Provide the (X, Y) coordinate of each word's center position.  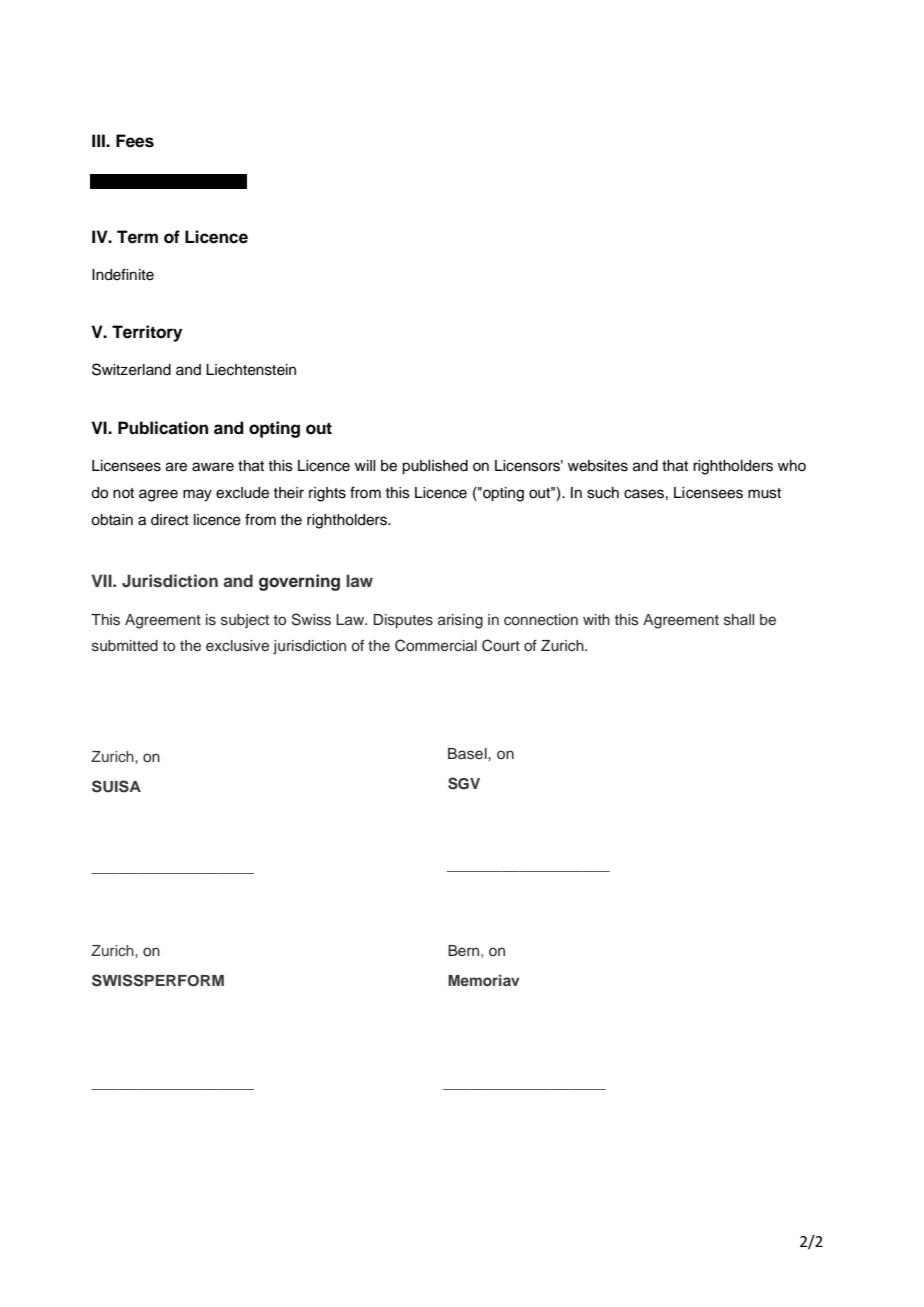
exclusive (237, 646)
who (792, 465)
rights (327, 494)
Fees (135, 141)
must (764, 493)
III (99, 140)
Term (137, 237)
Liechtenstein (251, 370)
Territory (147, 333)
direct (170, 520)
